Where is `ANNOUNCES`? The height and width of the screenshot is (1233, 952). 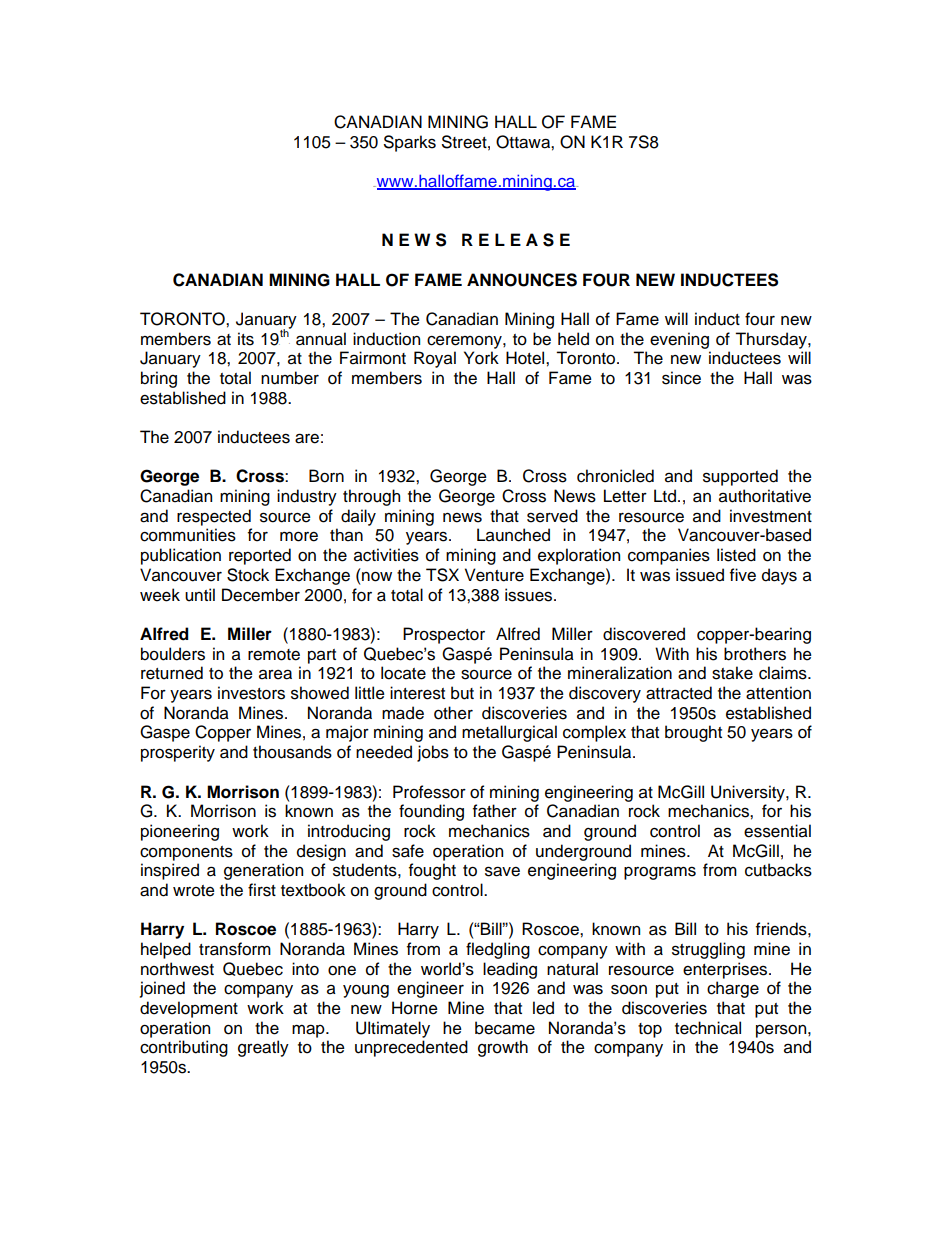 ANNOUNCES is located at coordinates (522, 280).
